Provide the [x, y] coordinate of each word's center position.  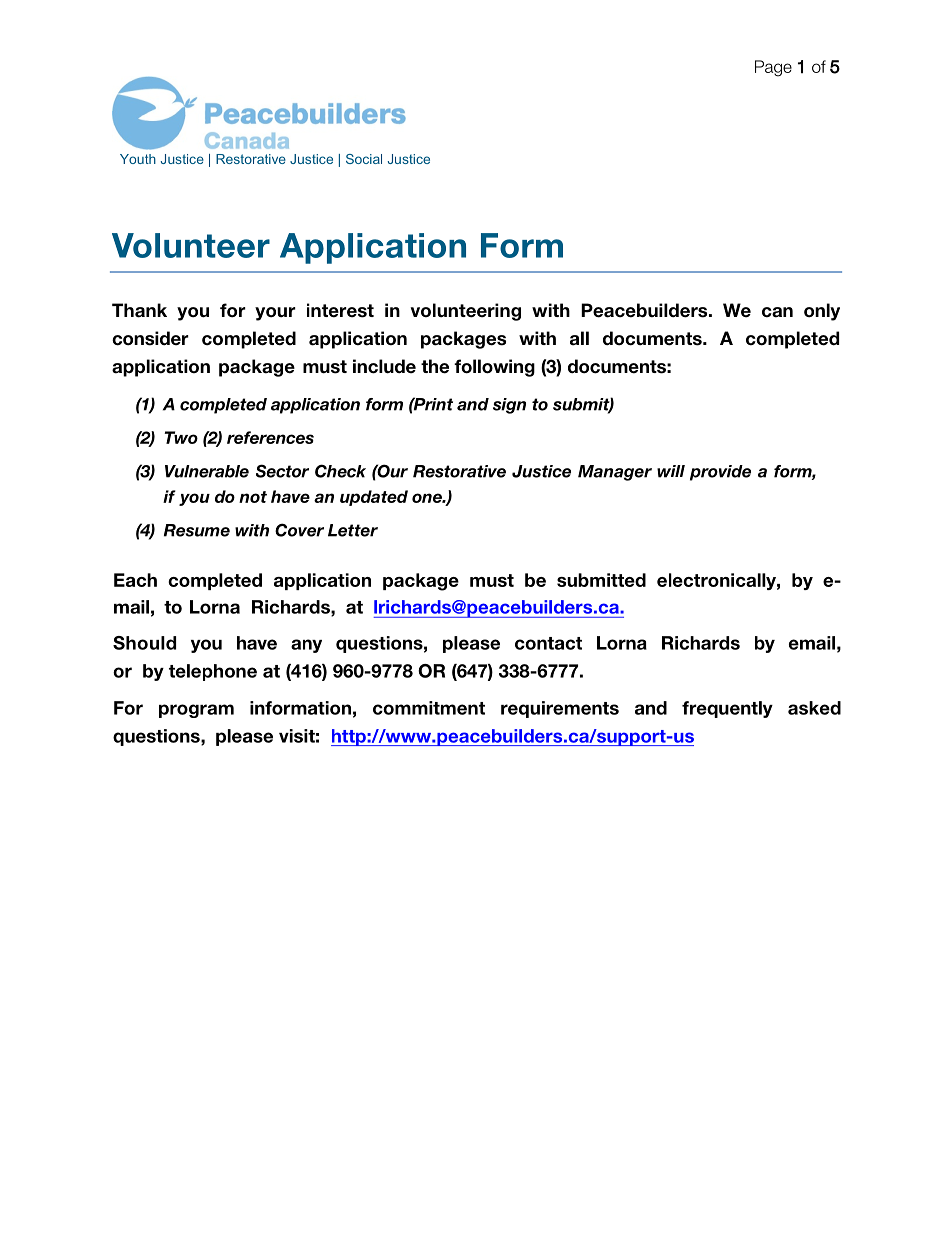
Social [364, 159]
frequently [727, 709]
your [275, 314]
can [777, 312]
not [253, 497]
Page [773, 68]
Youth [138, 159]
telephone [213, 672]
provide [720, 473]
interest [340, 310]
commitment [429, 708]
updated [374, 498]
